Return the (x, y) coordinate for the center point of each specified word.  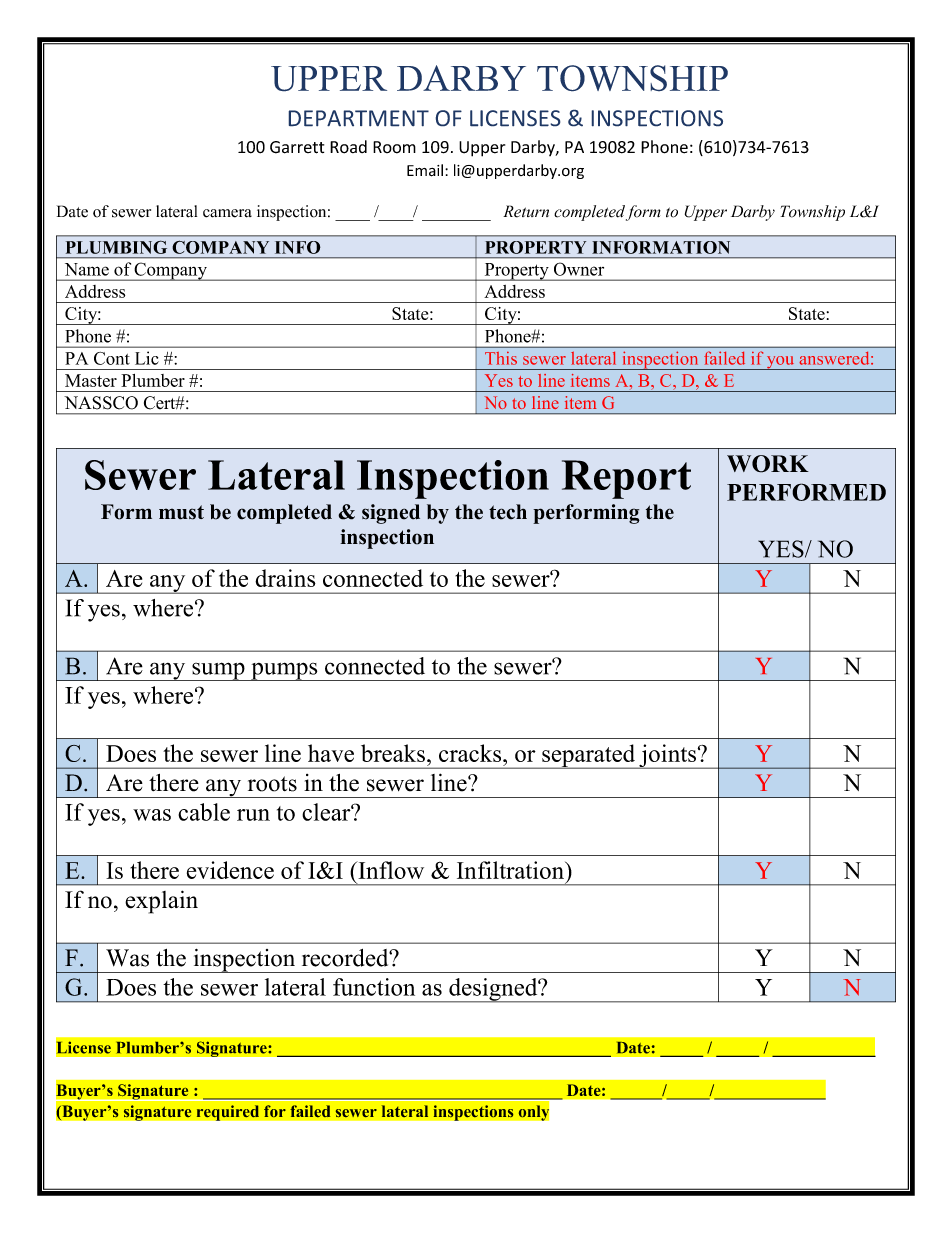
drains (285, 578)
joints (667, 756)
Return (526, 211)
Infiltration (511, 870)
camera (227, 213)
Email (425, 170)
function (374, 987)
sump (218, 671)
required (227, 1113)
